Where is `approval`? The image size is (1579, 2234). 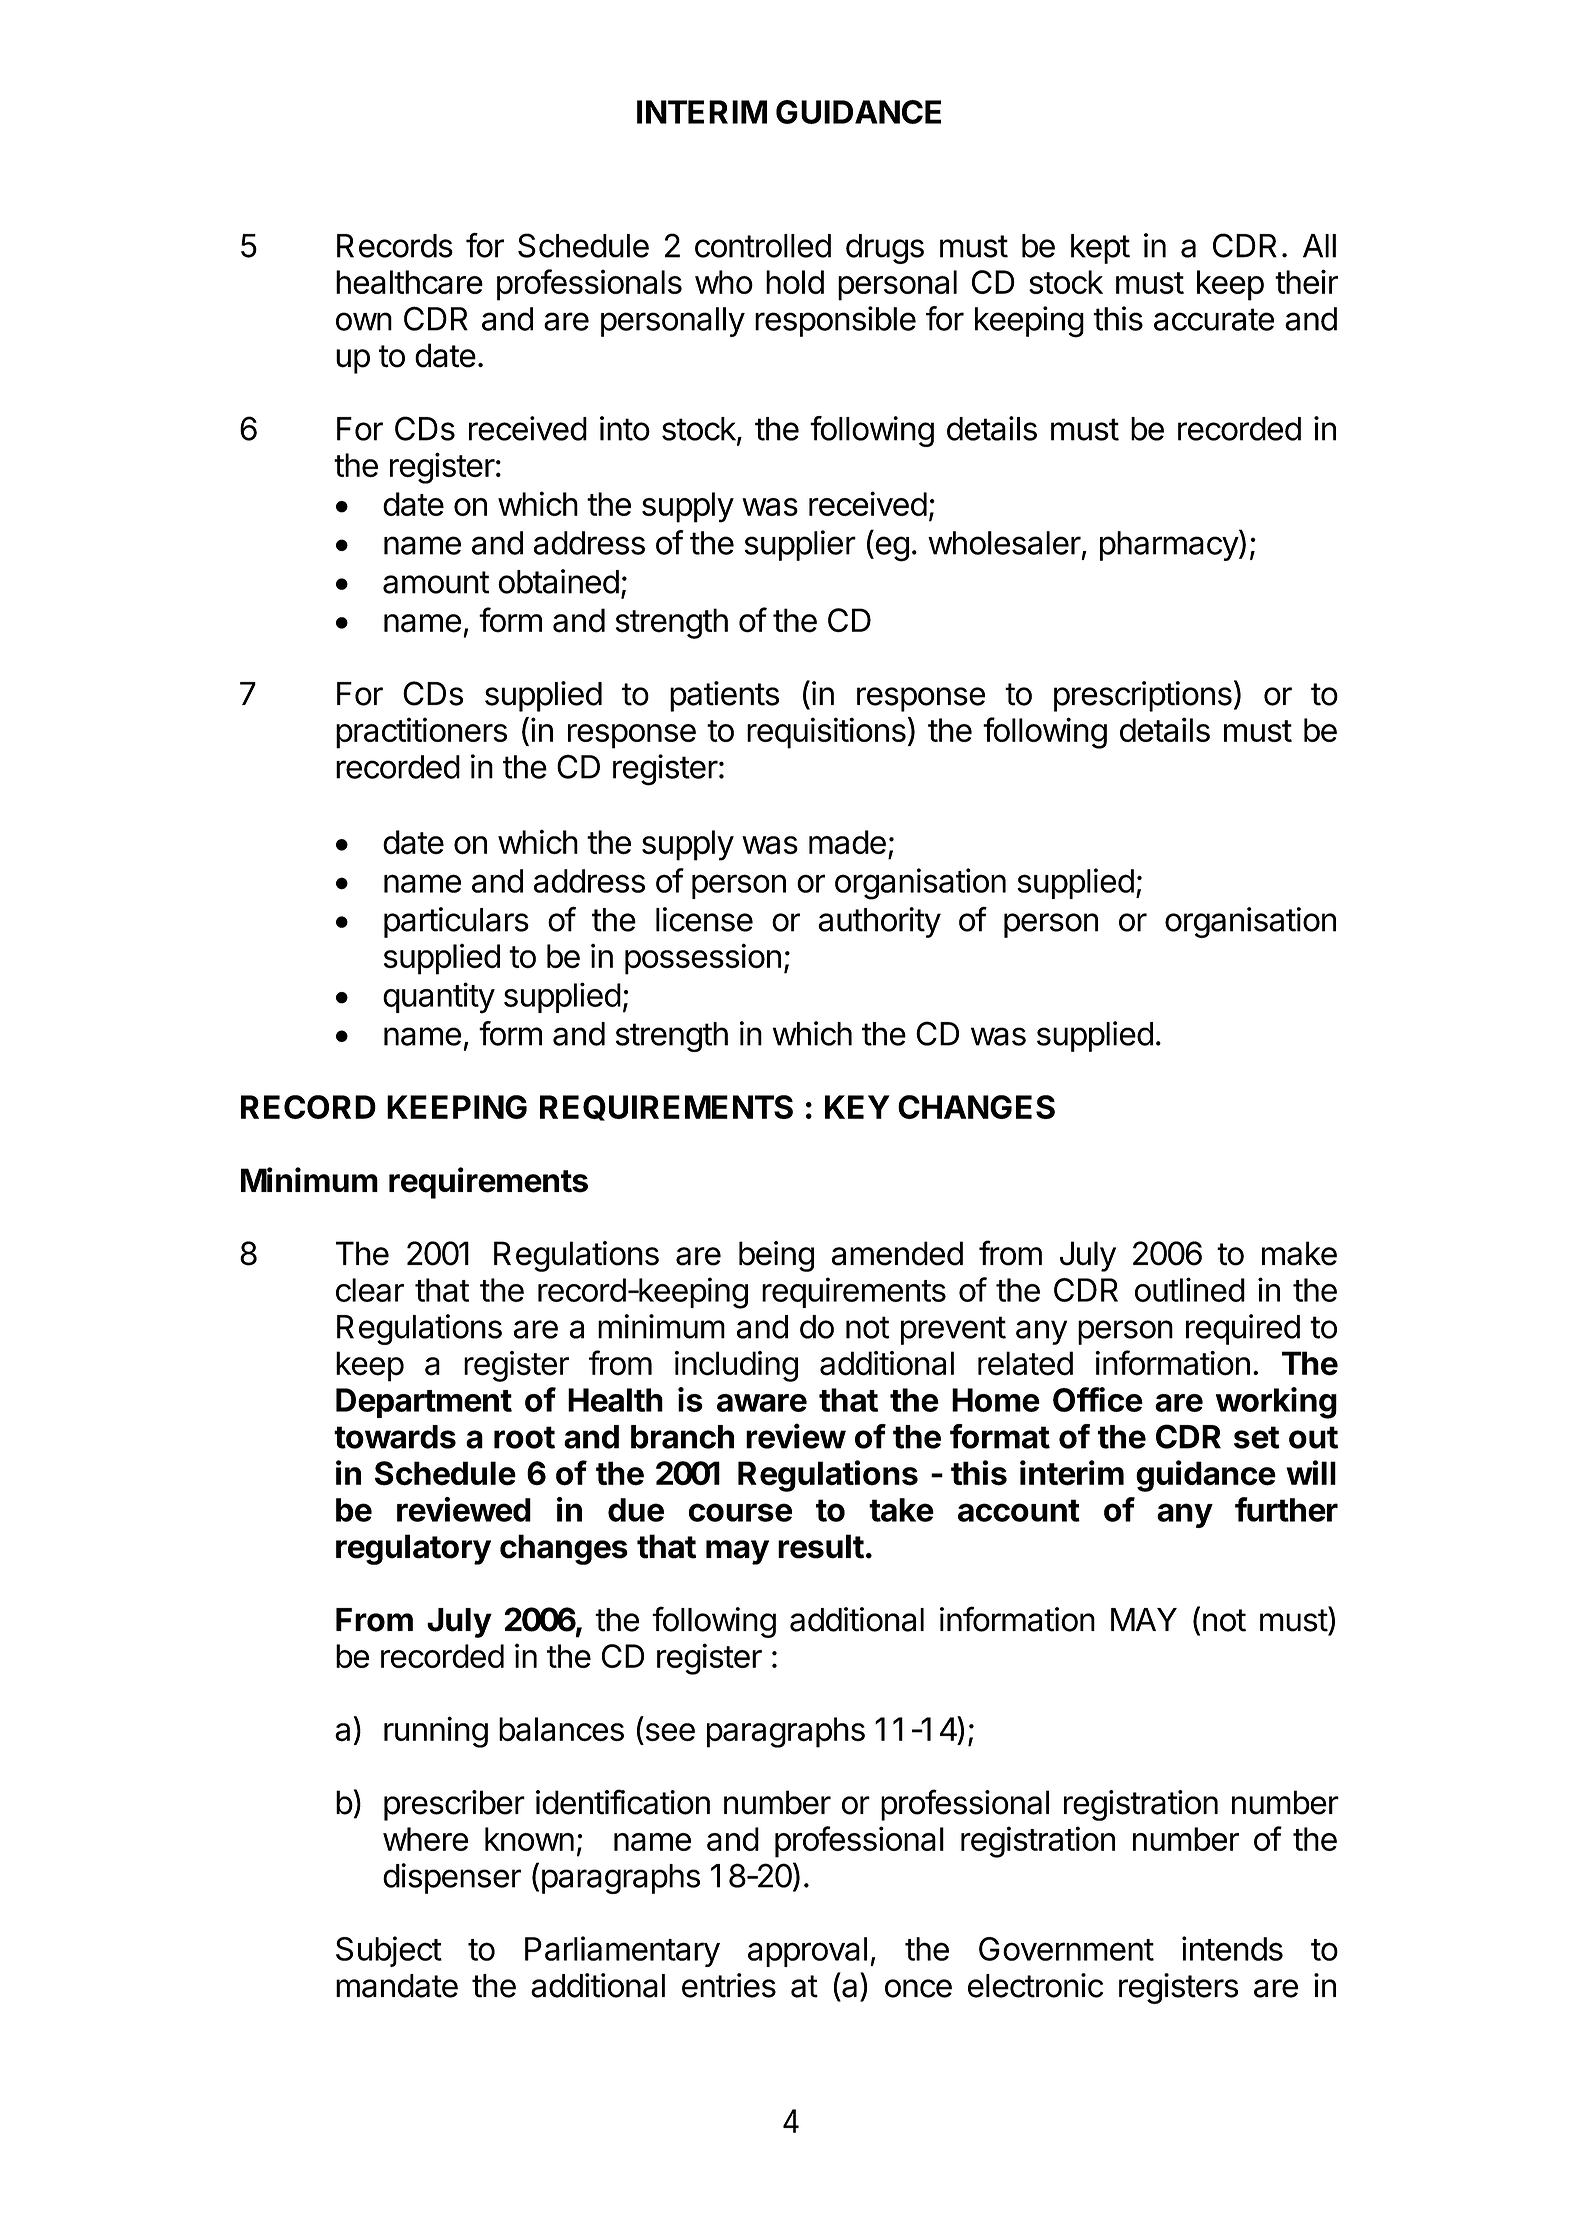
approval is located at coordinates (807, 1952).
